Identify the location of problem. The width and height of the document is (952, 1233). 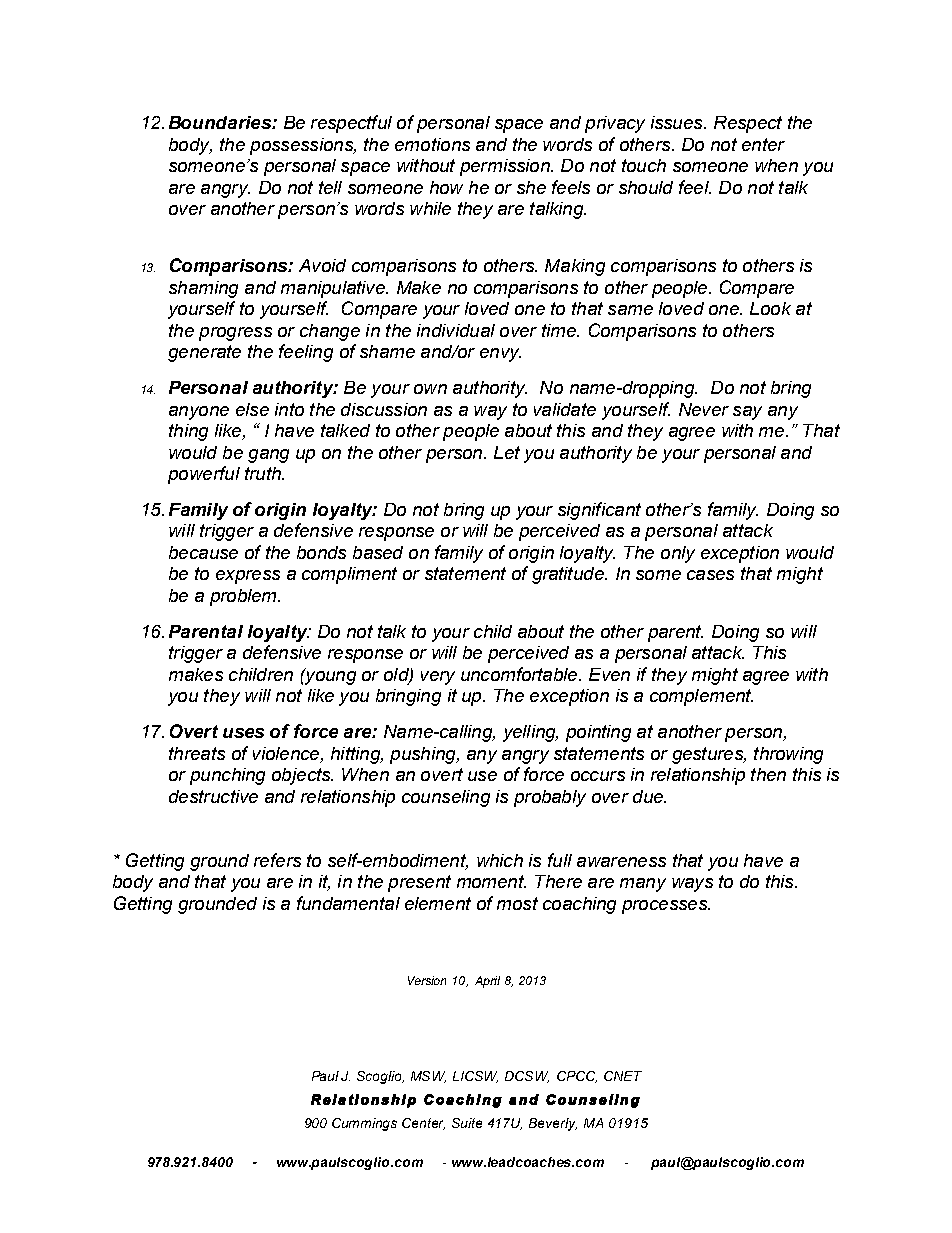
(244, 597).
